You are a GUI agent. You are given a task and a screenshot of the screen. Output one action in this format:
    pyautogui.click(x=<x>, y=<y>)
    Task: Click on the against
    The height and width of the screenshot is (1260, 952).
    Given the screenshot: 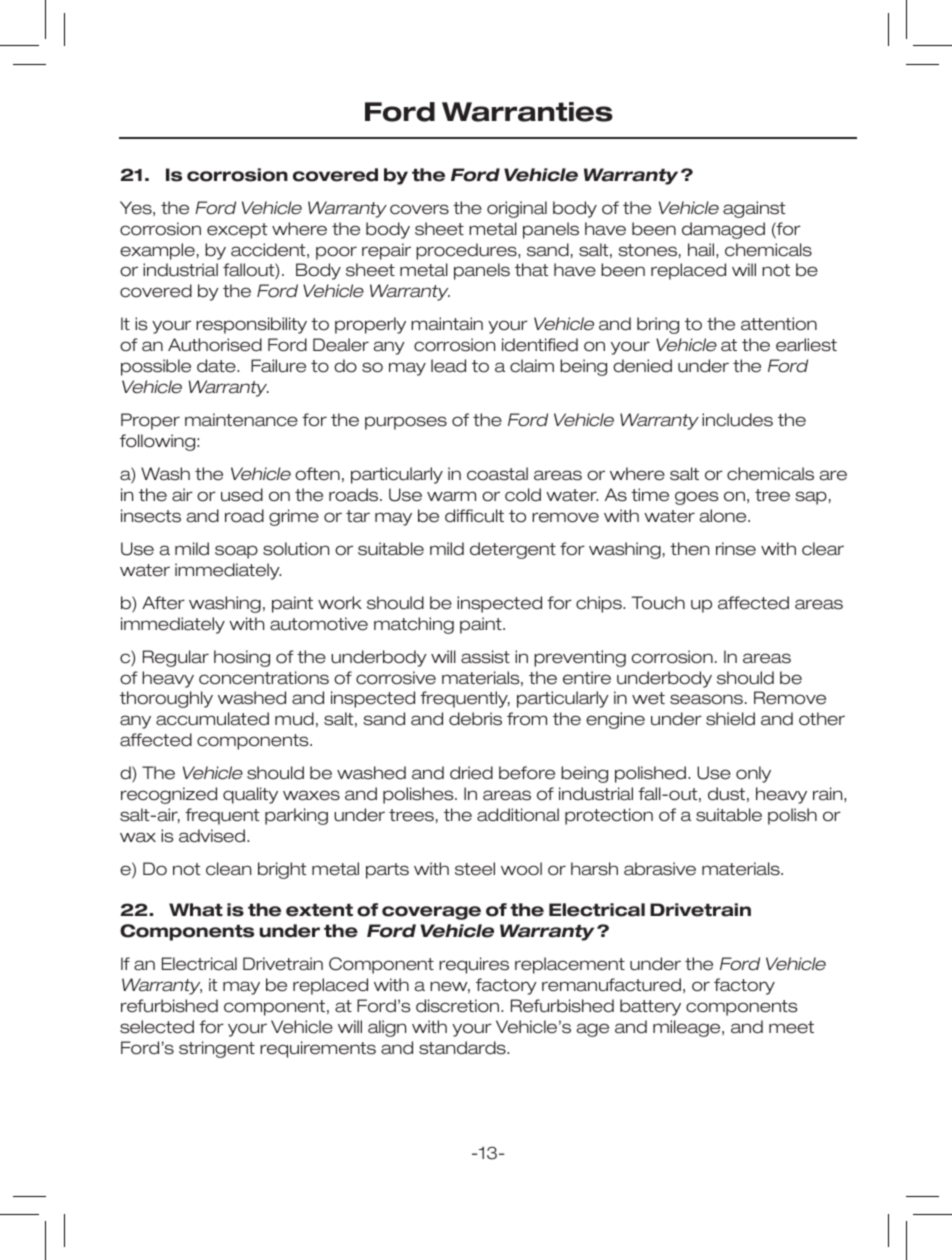 What is the action you would take?
    pyautogui.click(x=754, y=209)
